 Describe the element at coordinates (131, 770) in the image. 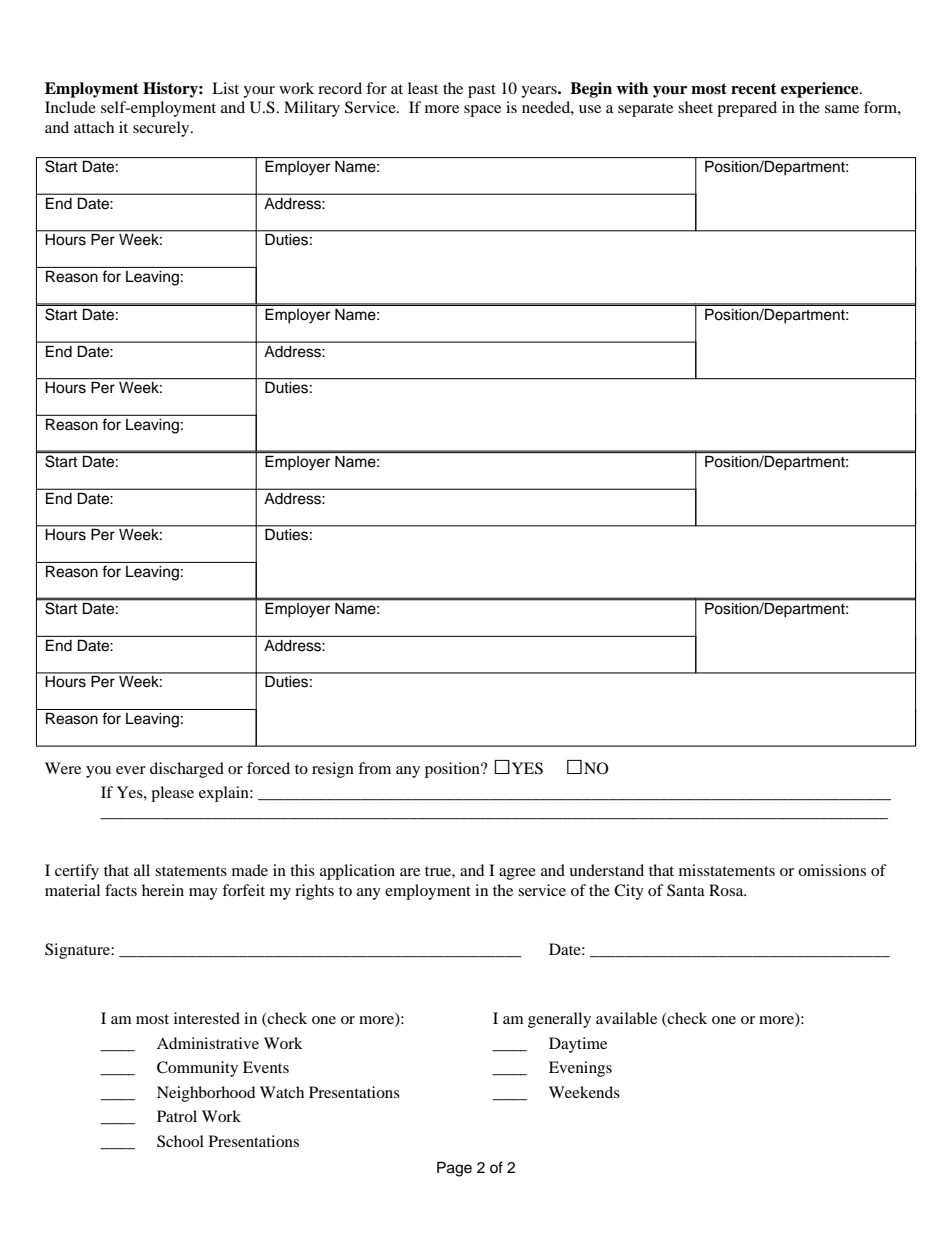

I see `ever` at that location.
